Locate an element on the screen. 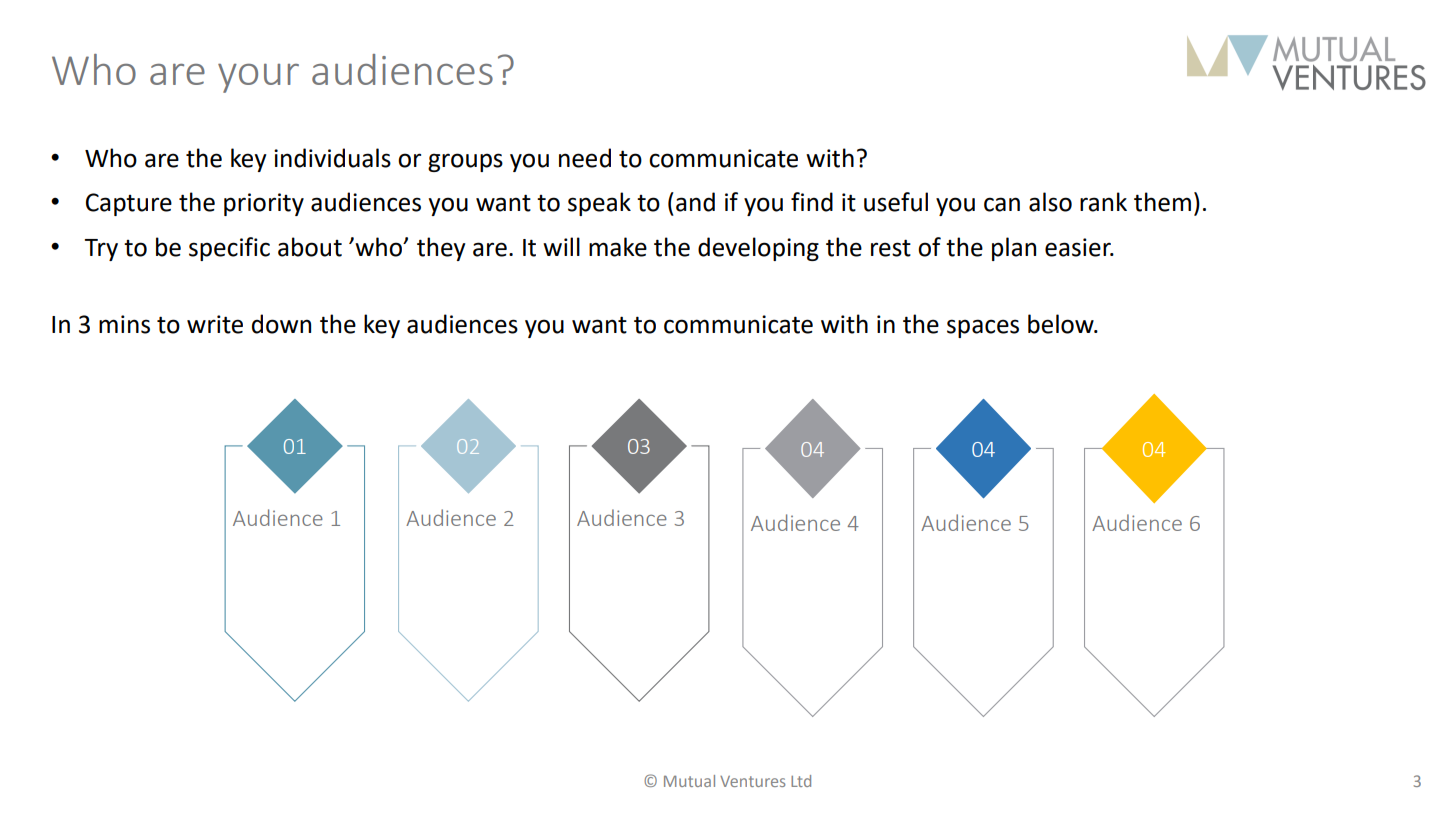 This screenshot has height=819, width=1456. Ltd is located at coordinates (801, 781).
